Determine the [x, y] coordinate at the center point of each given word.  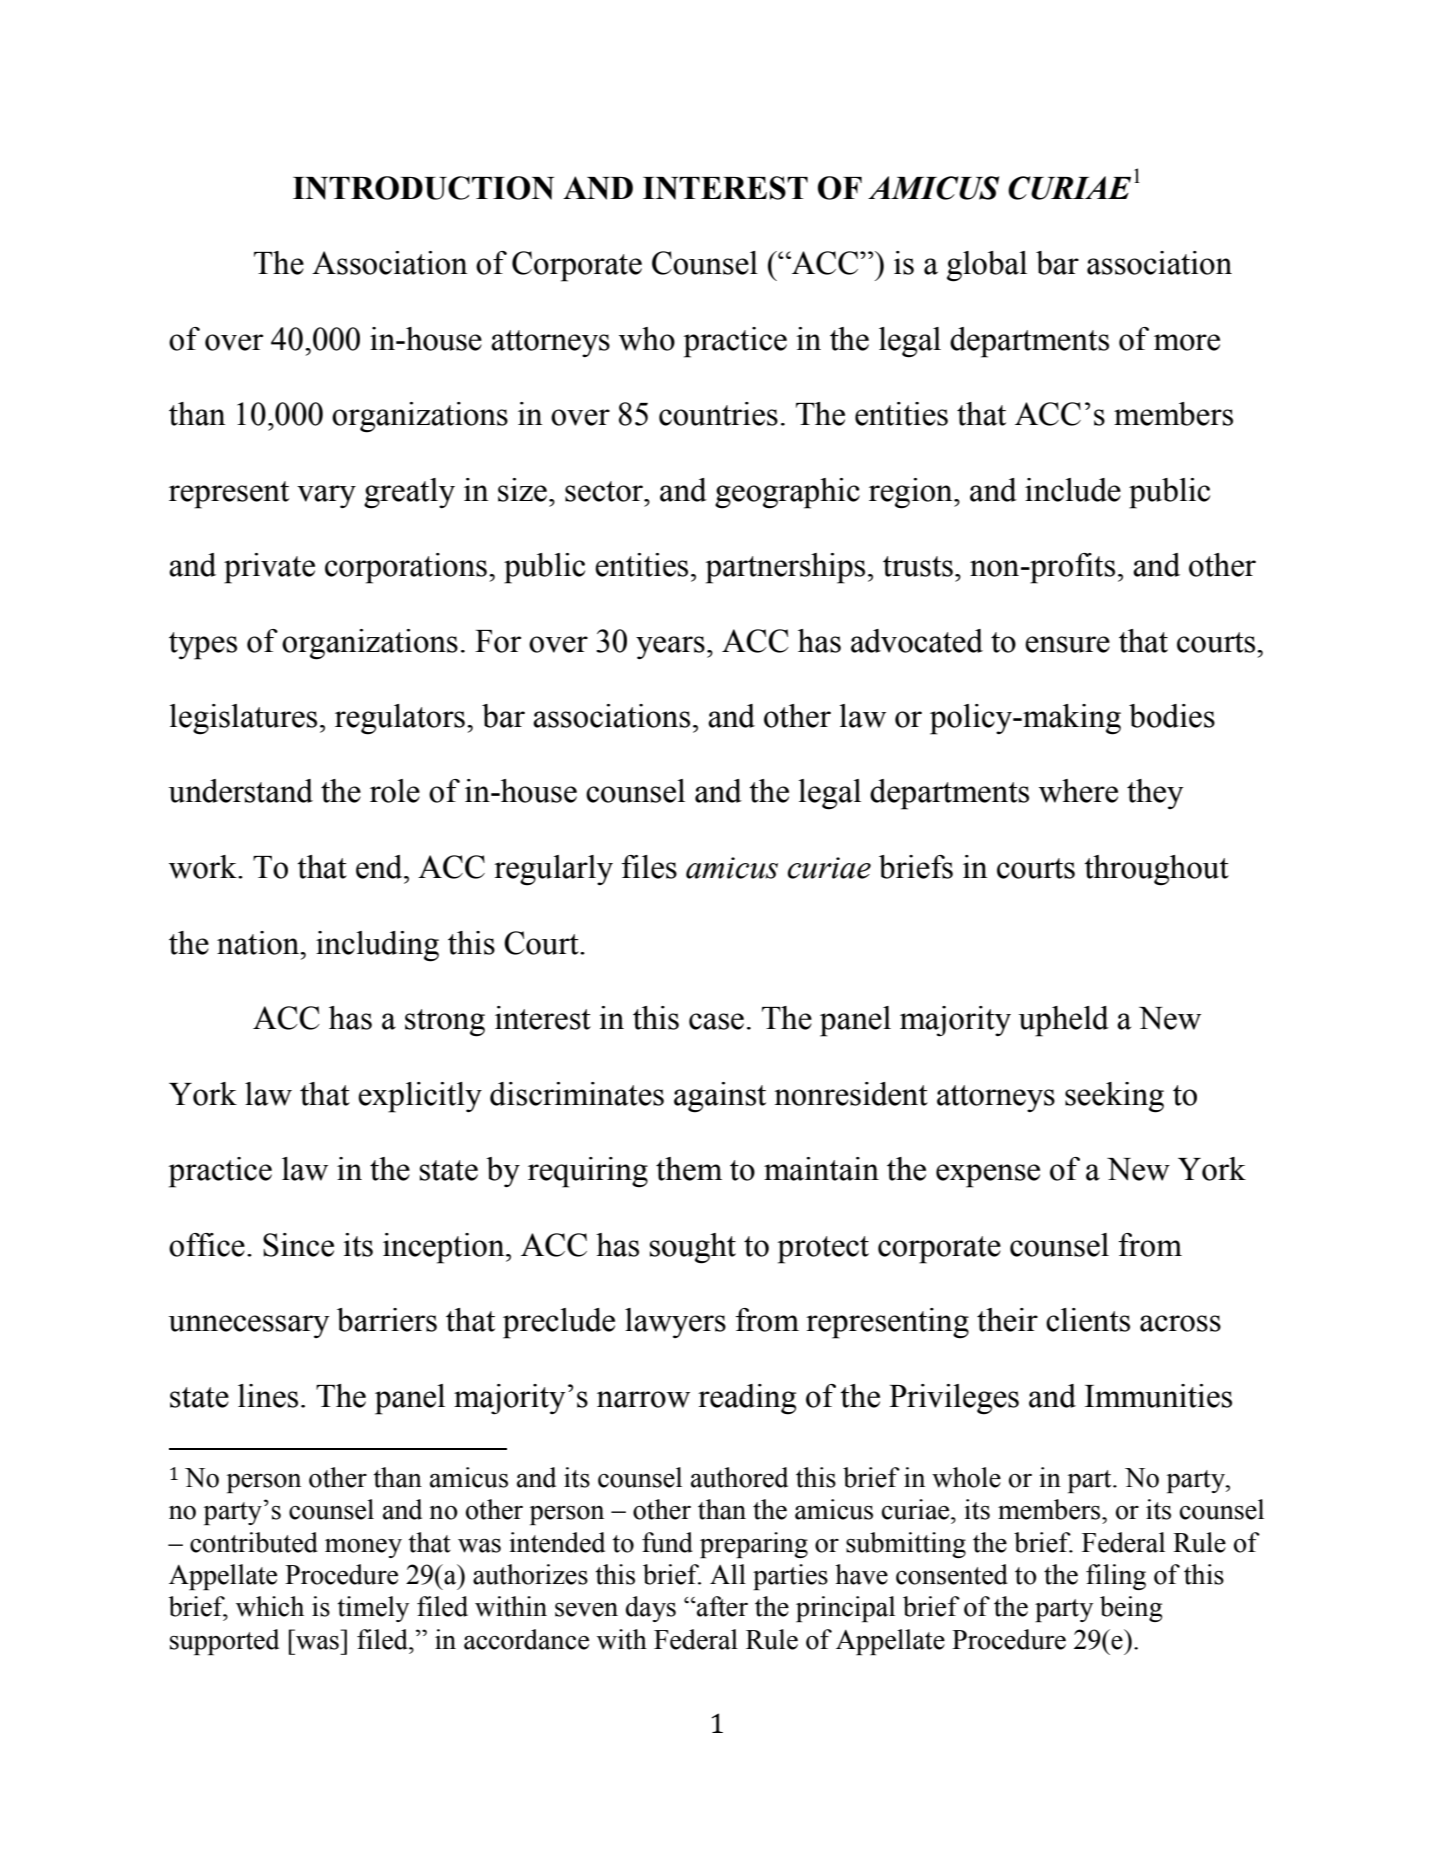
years [670, 647]
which [270, 1606]
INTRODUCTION [423, 188]
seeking [1114, 1097]
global [987, 266]
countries [718, 414]
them [689, 1169]
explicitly [420, 1097]
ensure [1067, 644]
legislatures [243, 719]
